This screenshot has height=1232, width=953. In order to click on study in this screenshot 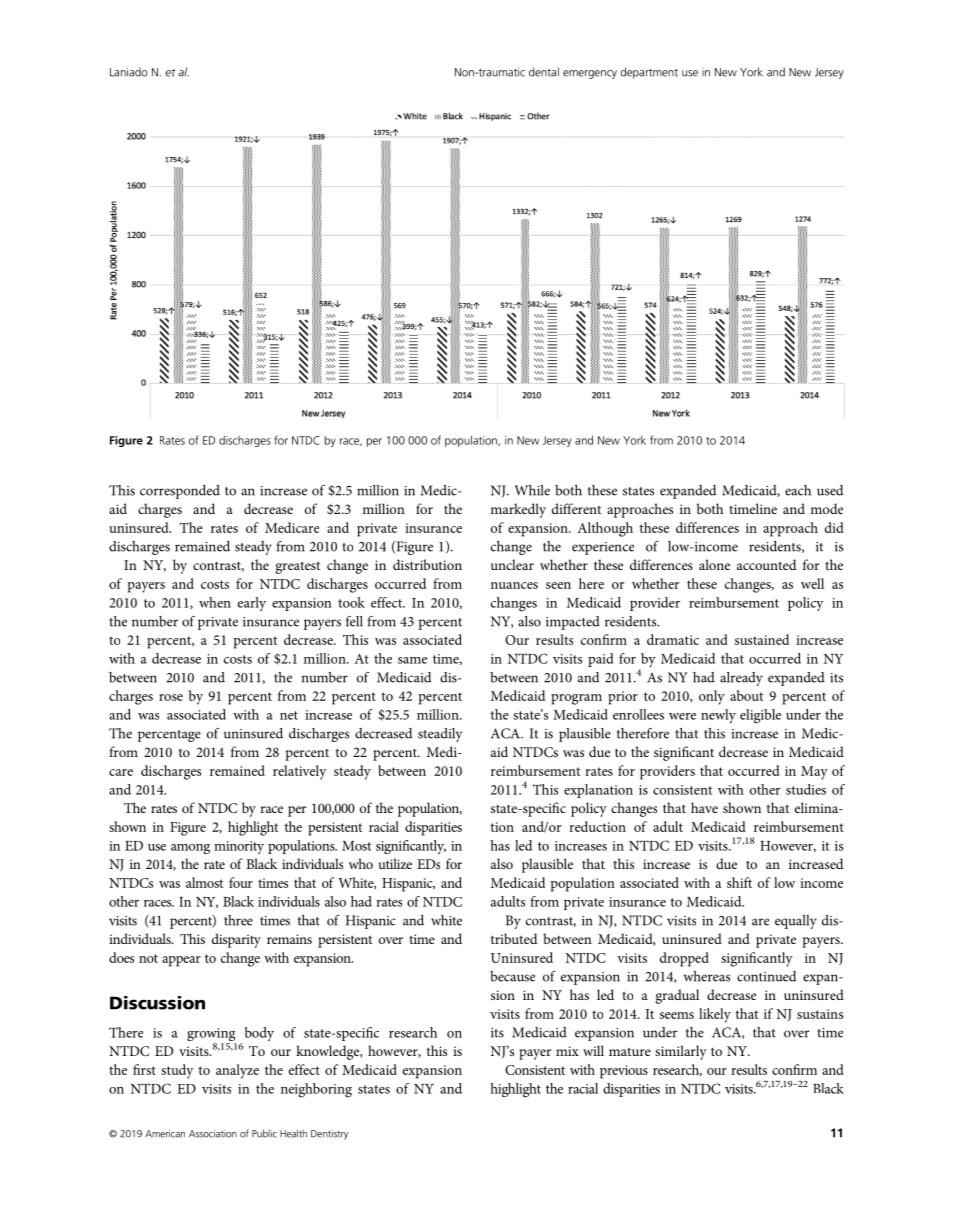, I will do `click(177, 1071)`.
